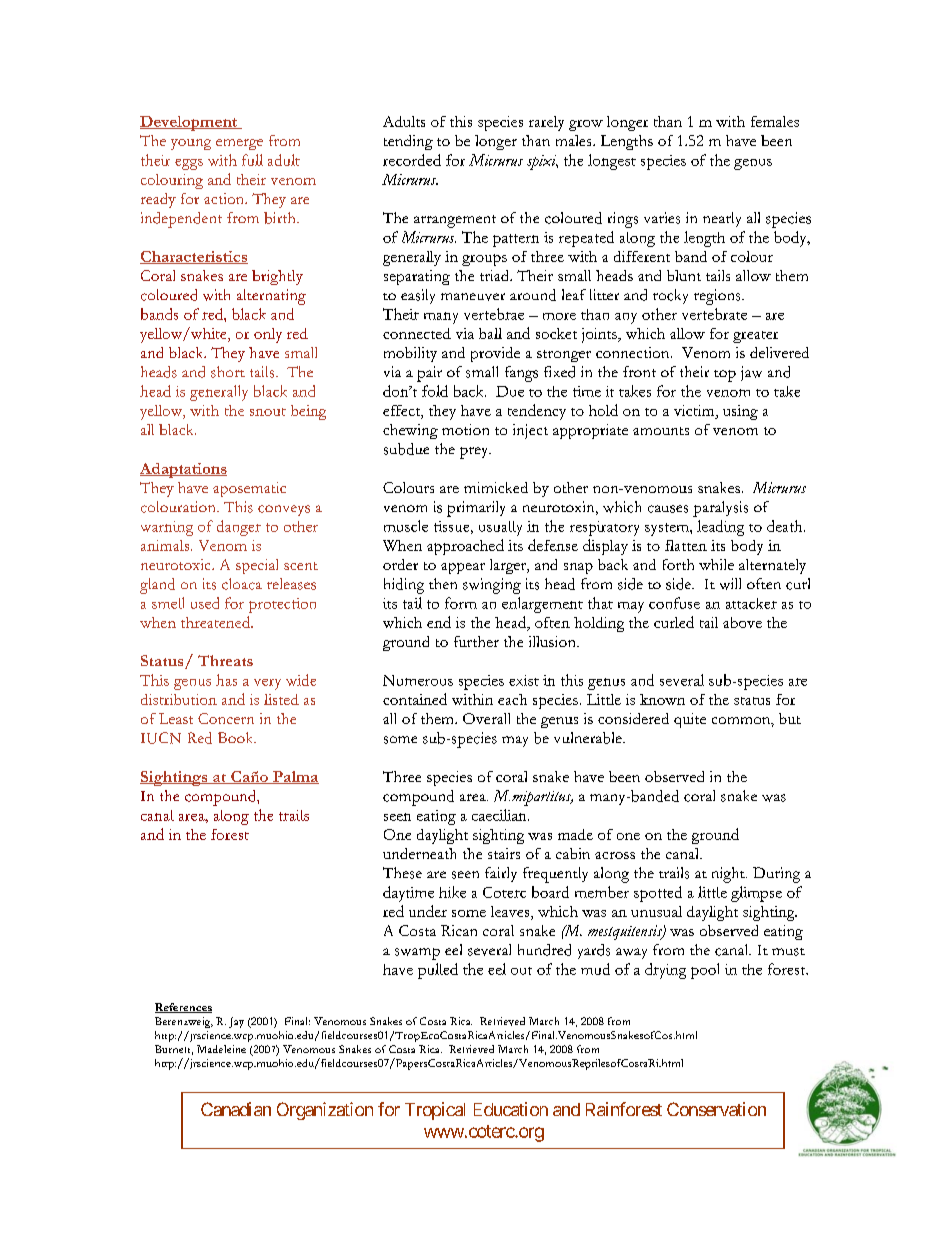  I want to click on primarily, so click(476, 509).
